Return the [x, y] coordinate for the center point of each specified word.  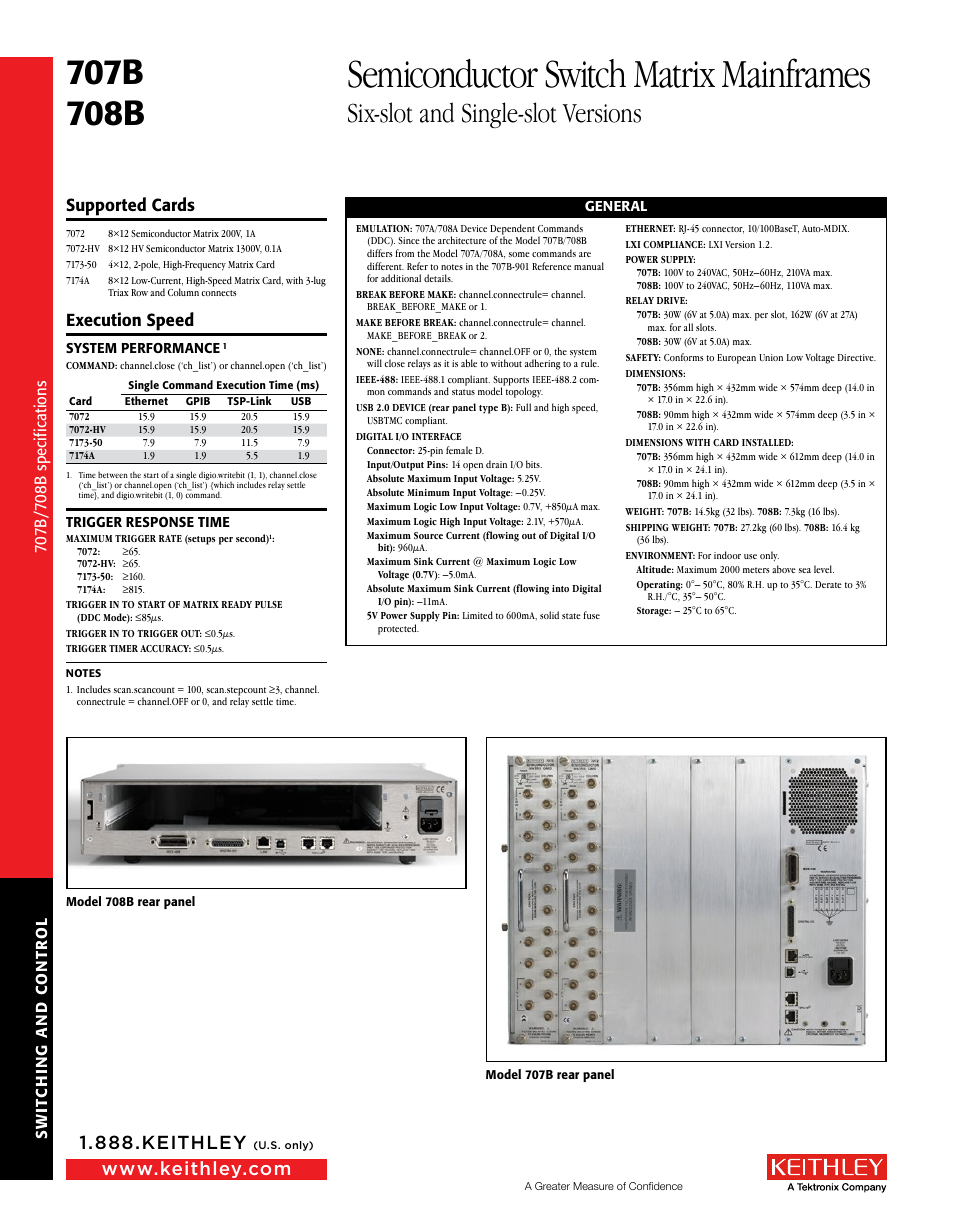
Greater [552, 1186]
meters [756, 570]
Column [183, 292]
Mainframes [796, 73]
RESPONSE [160, 522]
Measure [593, 1186]
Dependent [512, 230]
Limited [478, 615]
